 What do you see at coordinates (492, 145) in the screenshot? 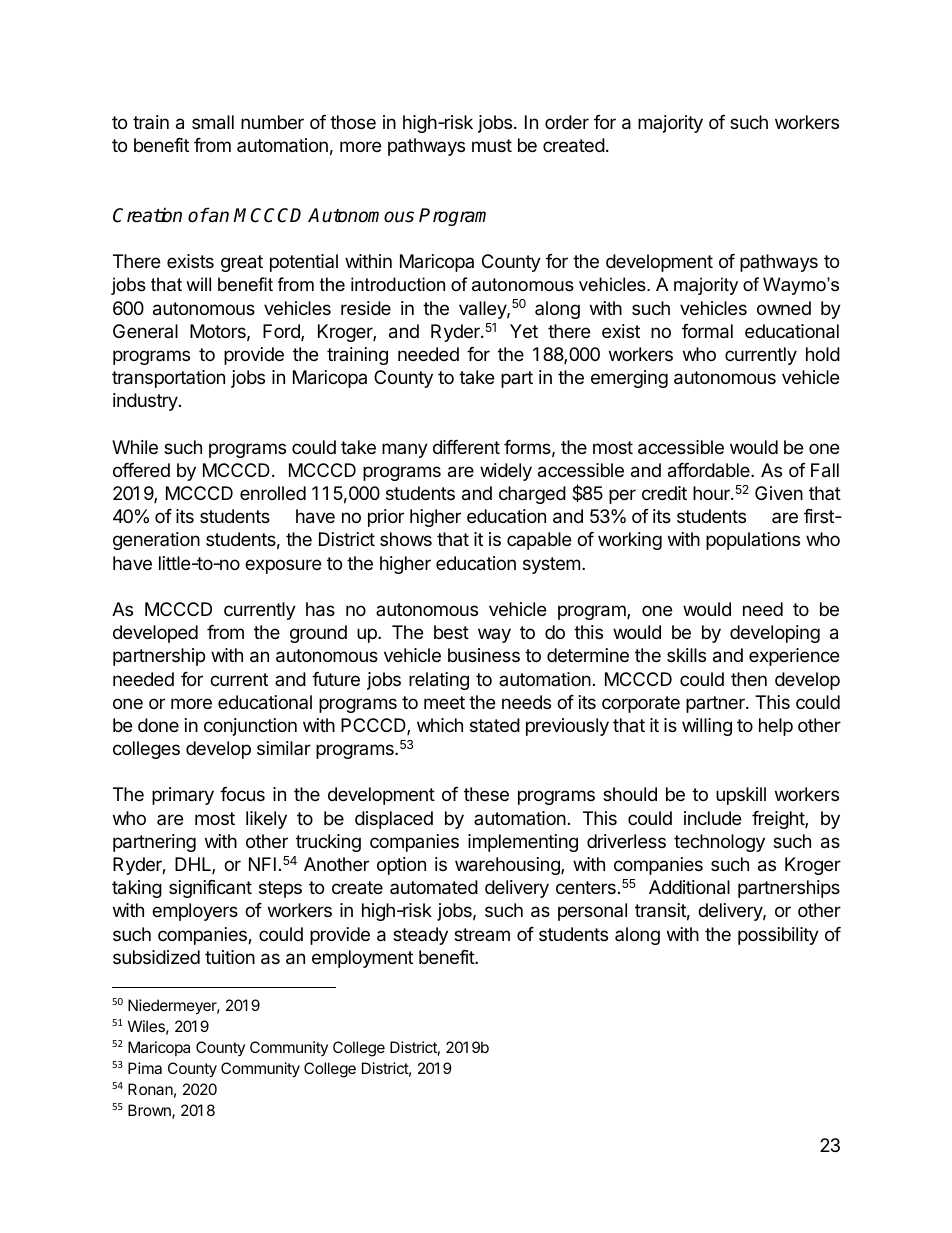
I see `must` at bounding box center [492, 145].
